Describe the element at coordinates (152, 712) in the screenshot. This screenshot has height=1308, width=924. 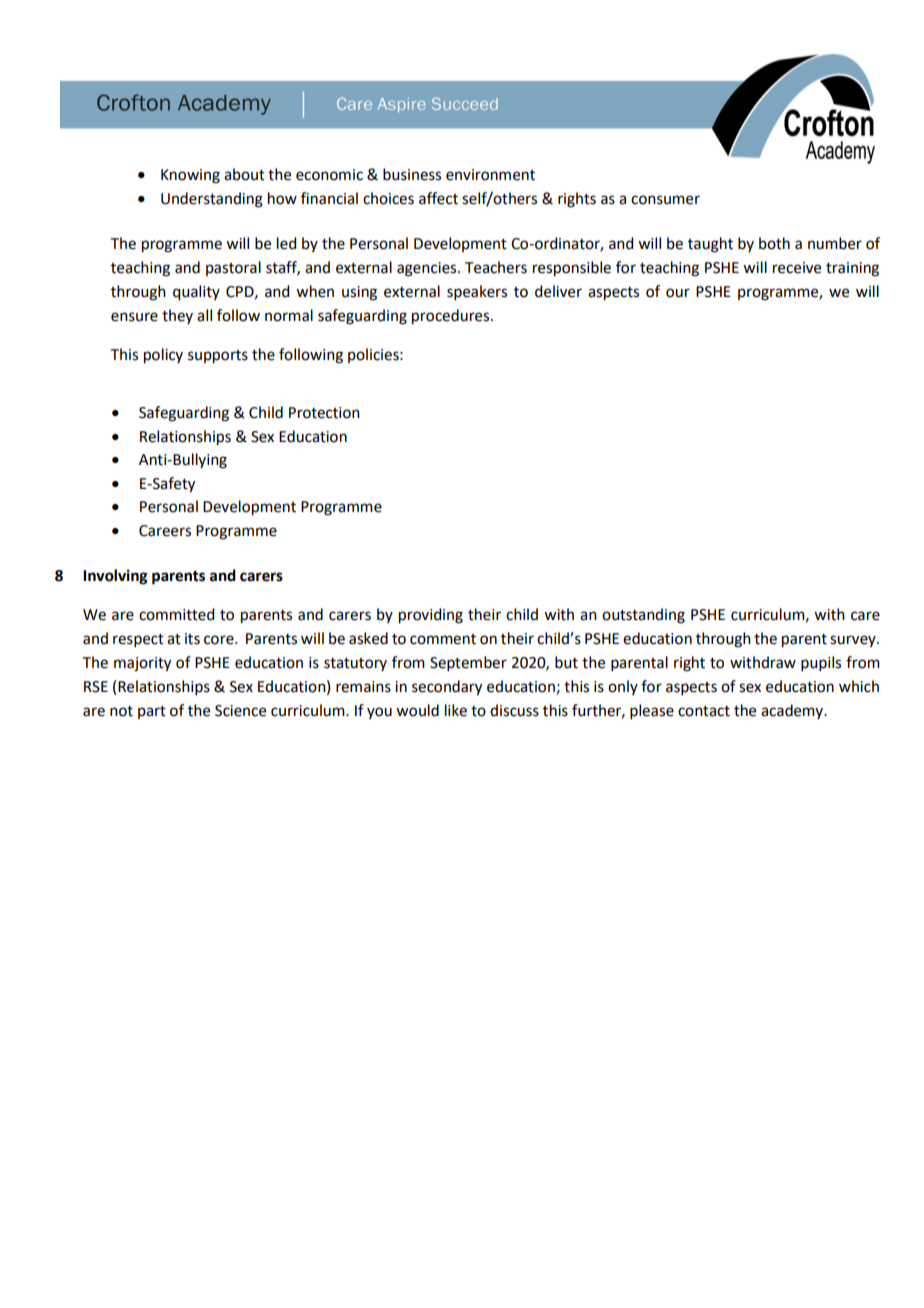
I see `part` at that location.
